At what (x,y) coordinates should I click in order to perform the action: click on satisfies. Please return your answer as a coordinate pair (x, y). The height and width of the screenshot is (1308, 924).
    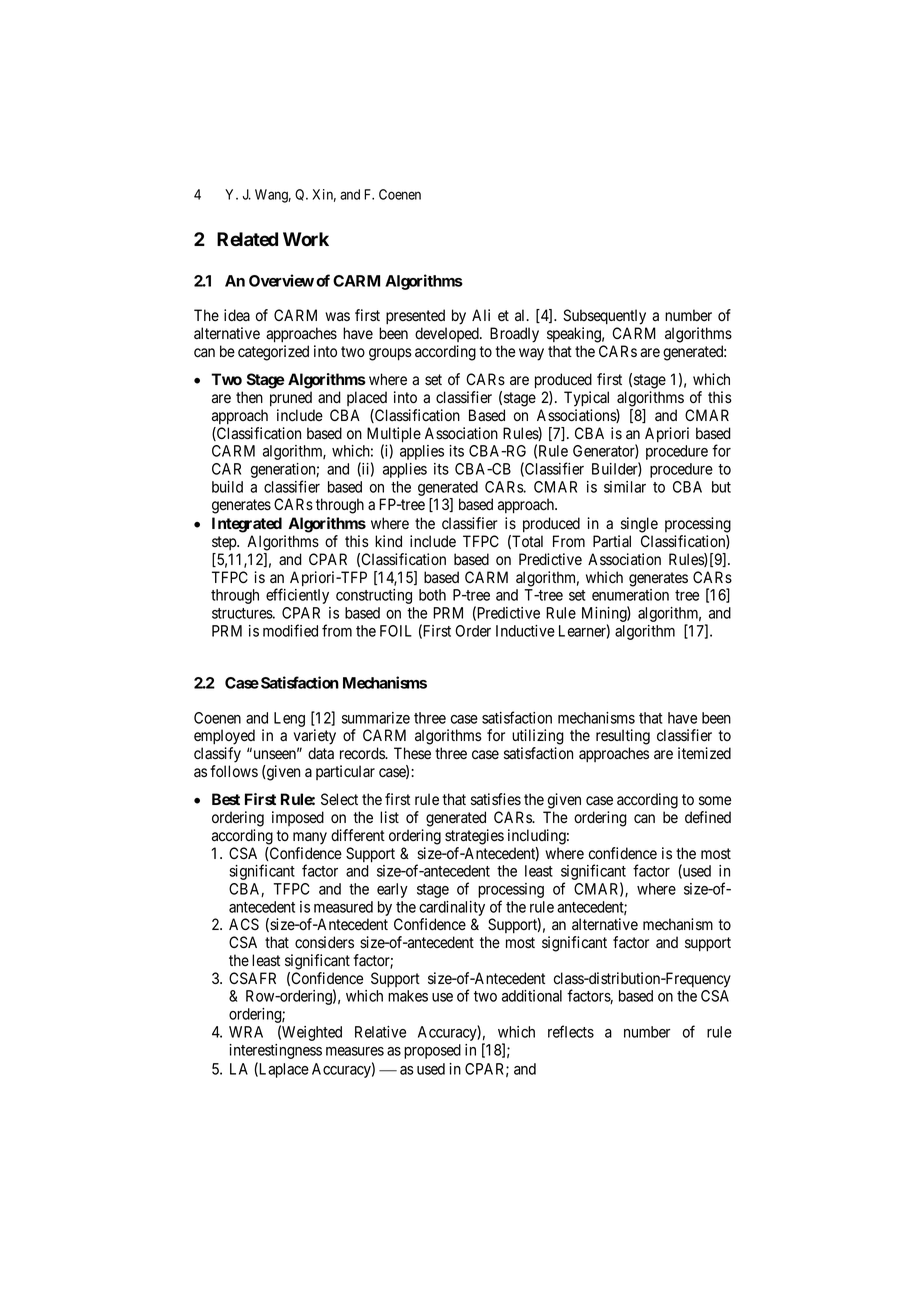
    Looking at the image, I should click on (496, 799).
